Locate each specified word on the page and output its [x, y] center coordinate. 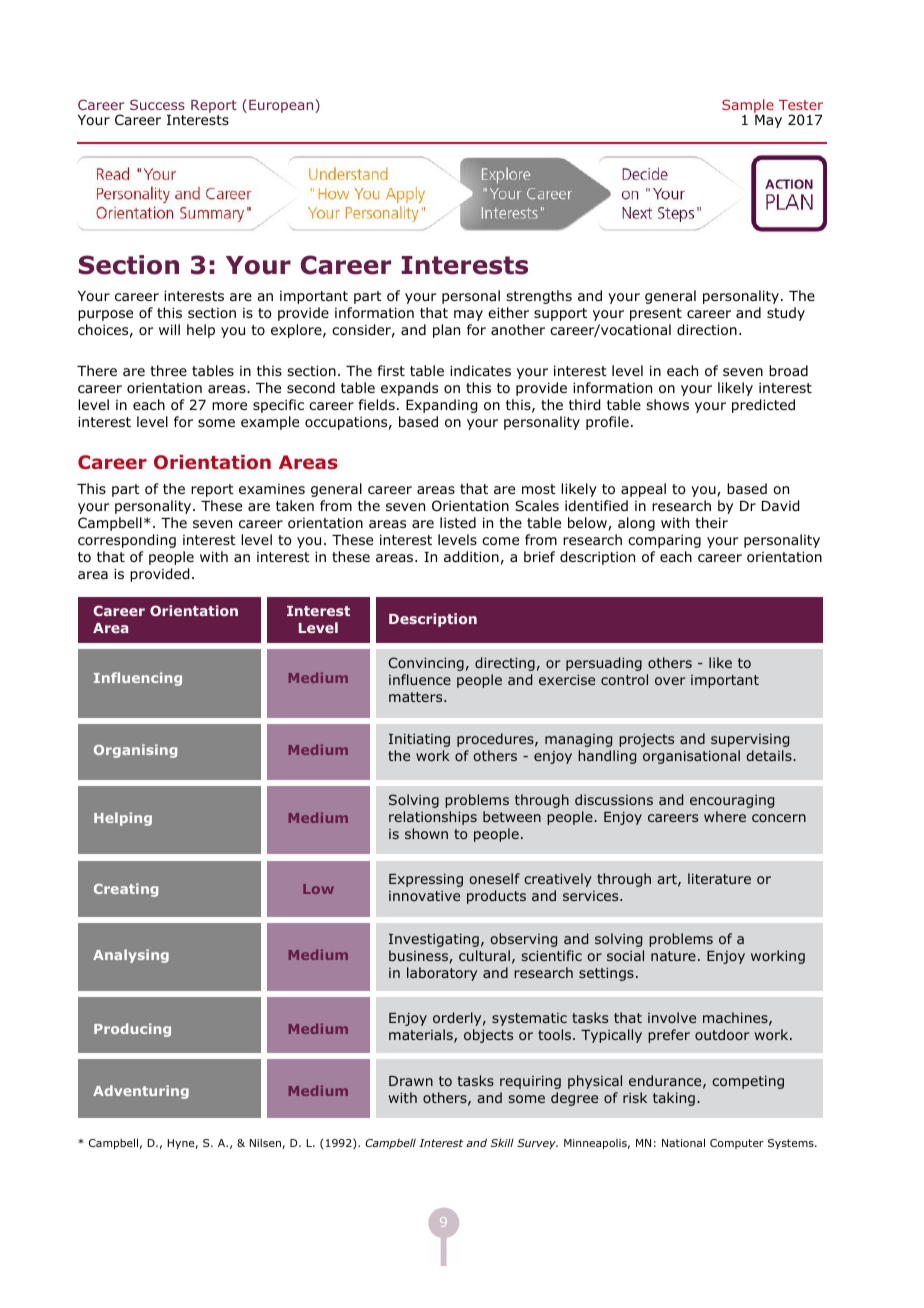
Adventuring [141, 1092]
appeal [643, 490]
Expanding [441, 406]
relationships [433, 818]
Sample [748, 107]
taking [674, 1099]
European [282, 106]
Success [157, 104]
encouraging [732, 801]
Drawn [411, 1081]
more [229, 406]
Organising [135, 751]
